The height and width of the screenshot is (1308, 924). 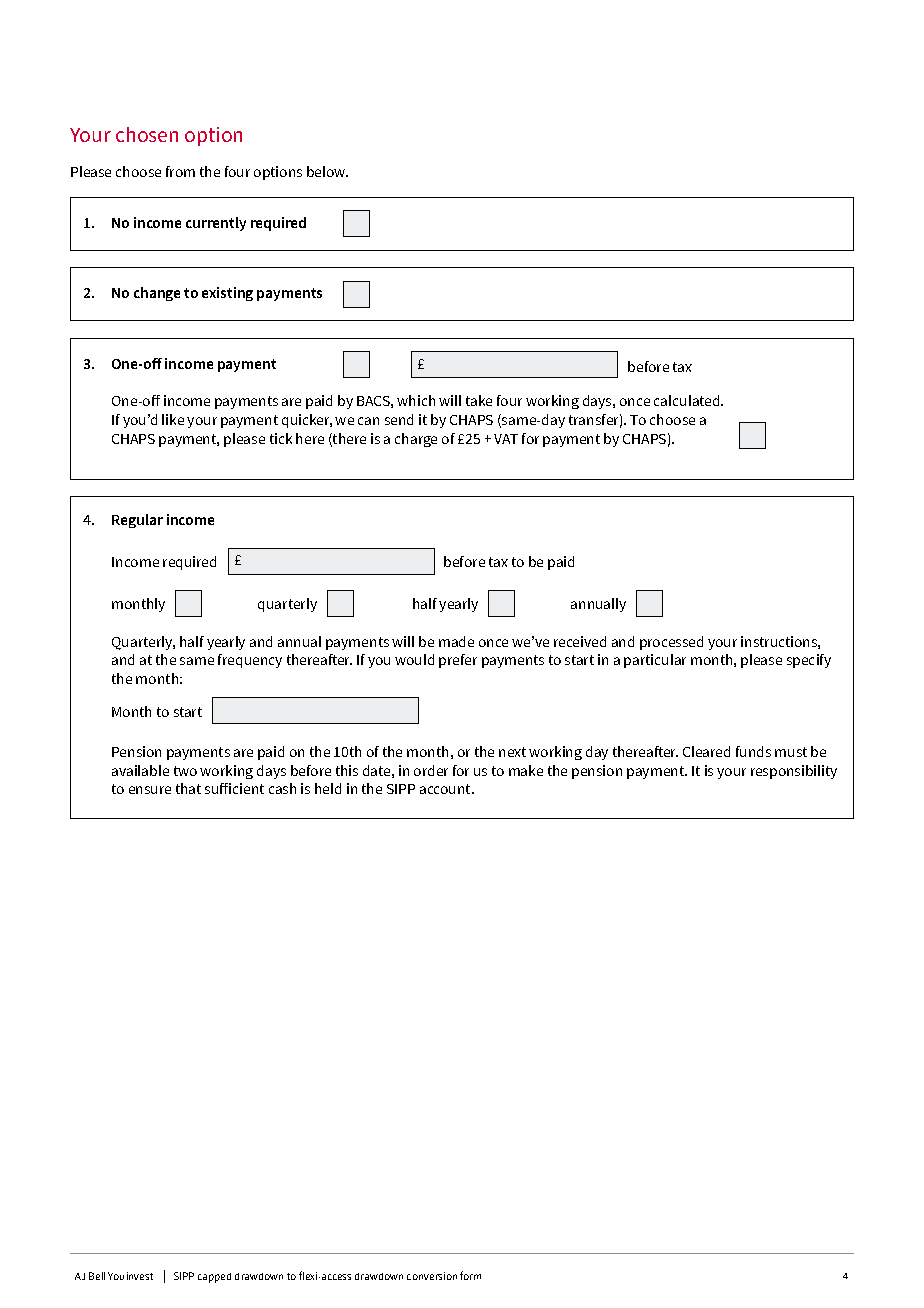 I want to click on charge, so click(x=416, y=440).
